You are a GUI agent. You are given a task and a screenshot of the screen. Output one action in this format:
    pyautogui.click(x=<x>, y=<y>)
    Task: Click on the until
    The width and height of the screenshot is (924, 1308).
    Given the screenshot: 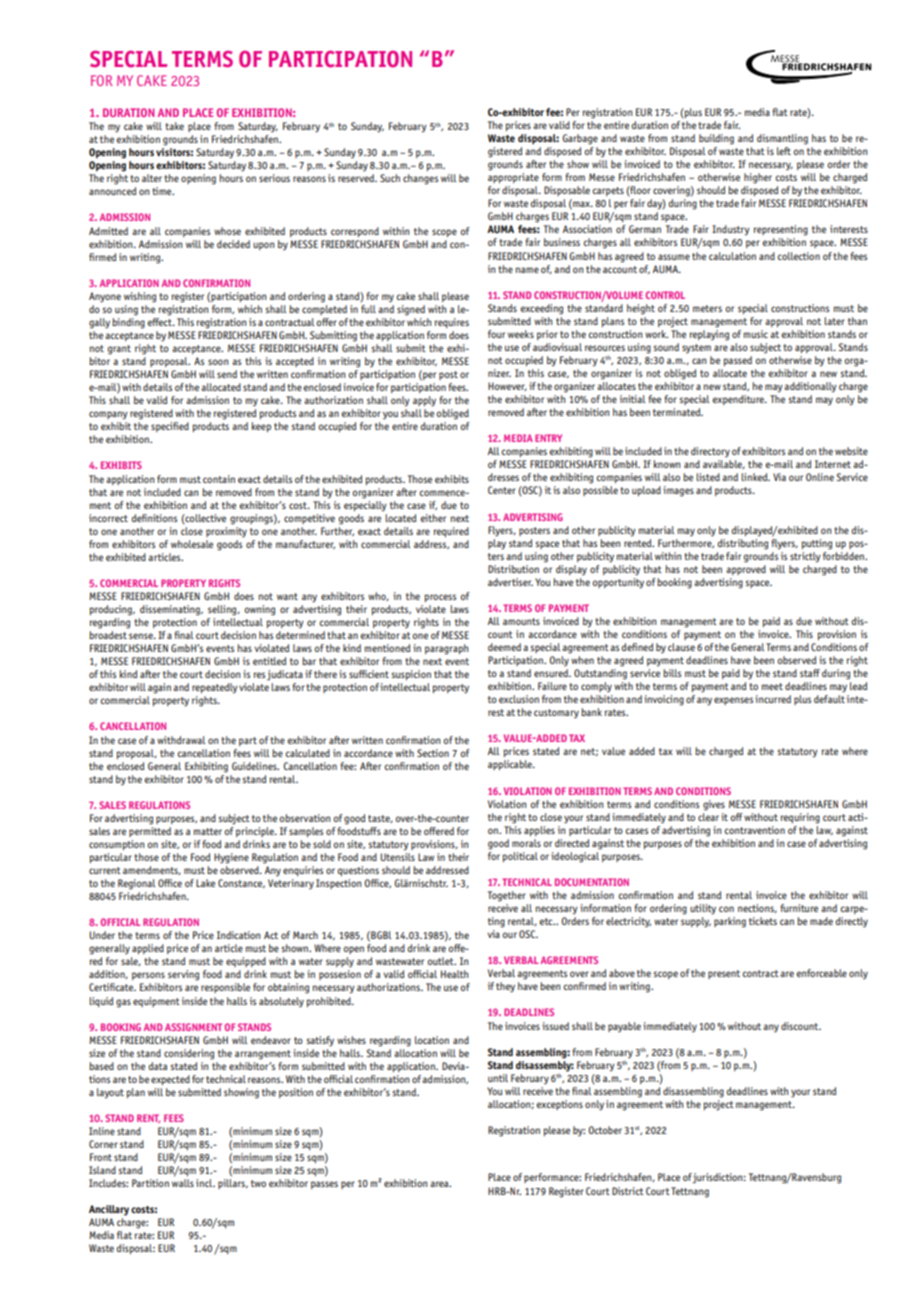 What is the action you would take?
    pyautogui.click(x=498, y=1078)
